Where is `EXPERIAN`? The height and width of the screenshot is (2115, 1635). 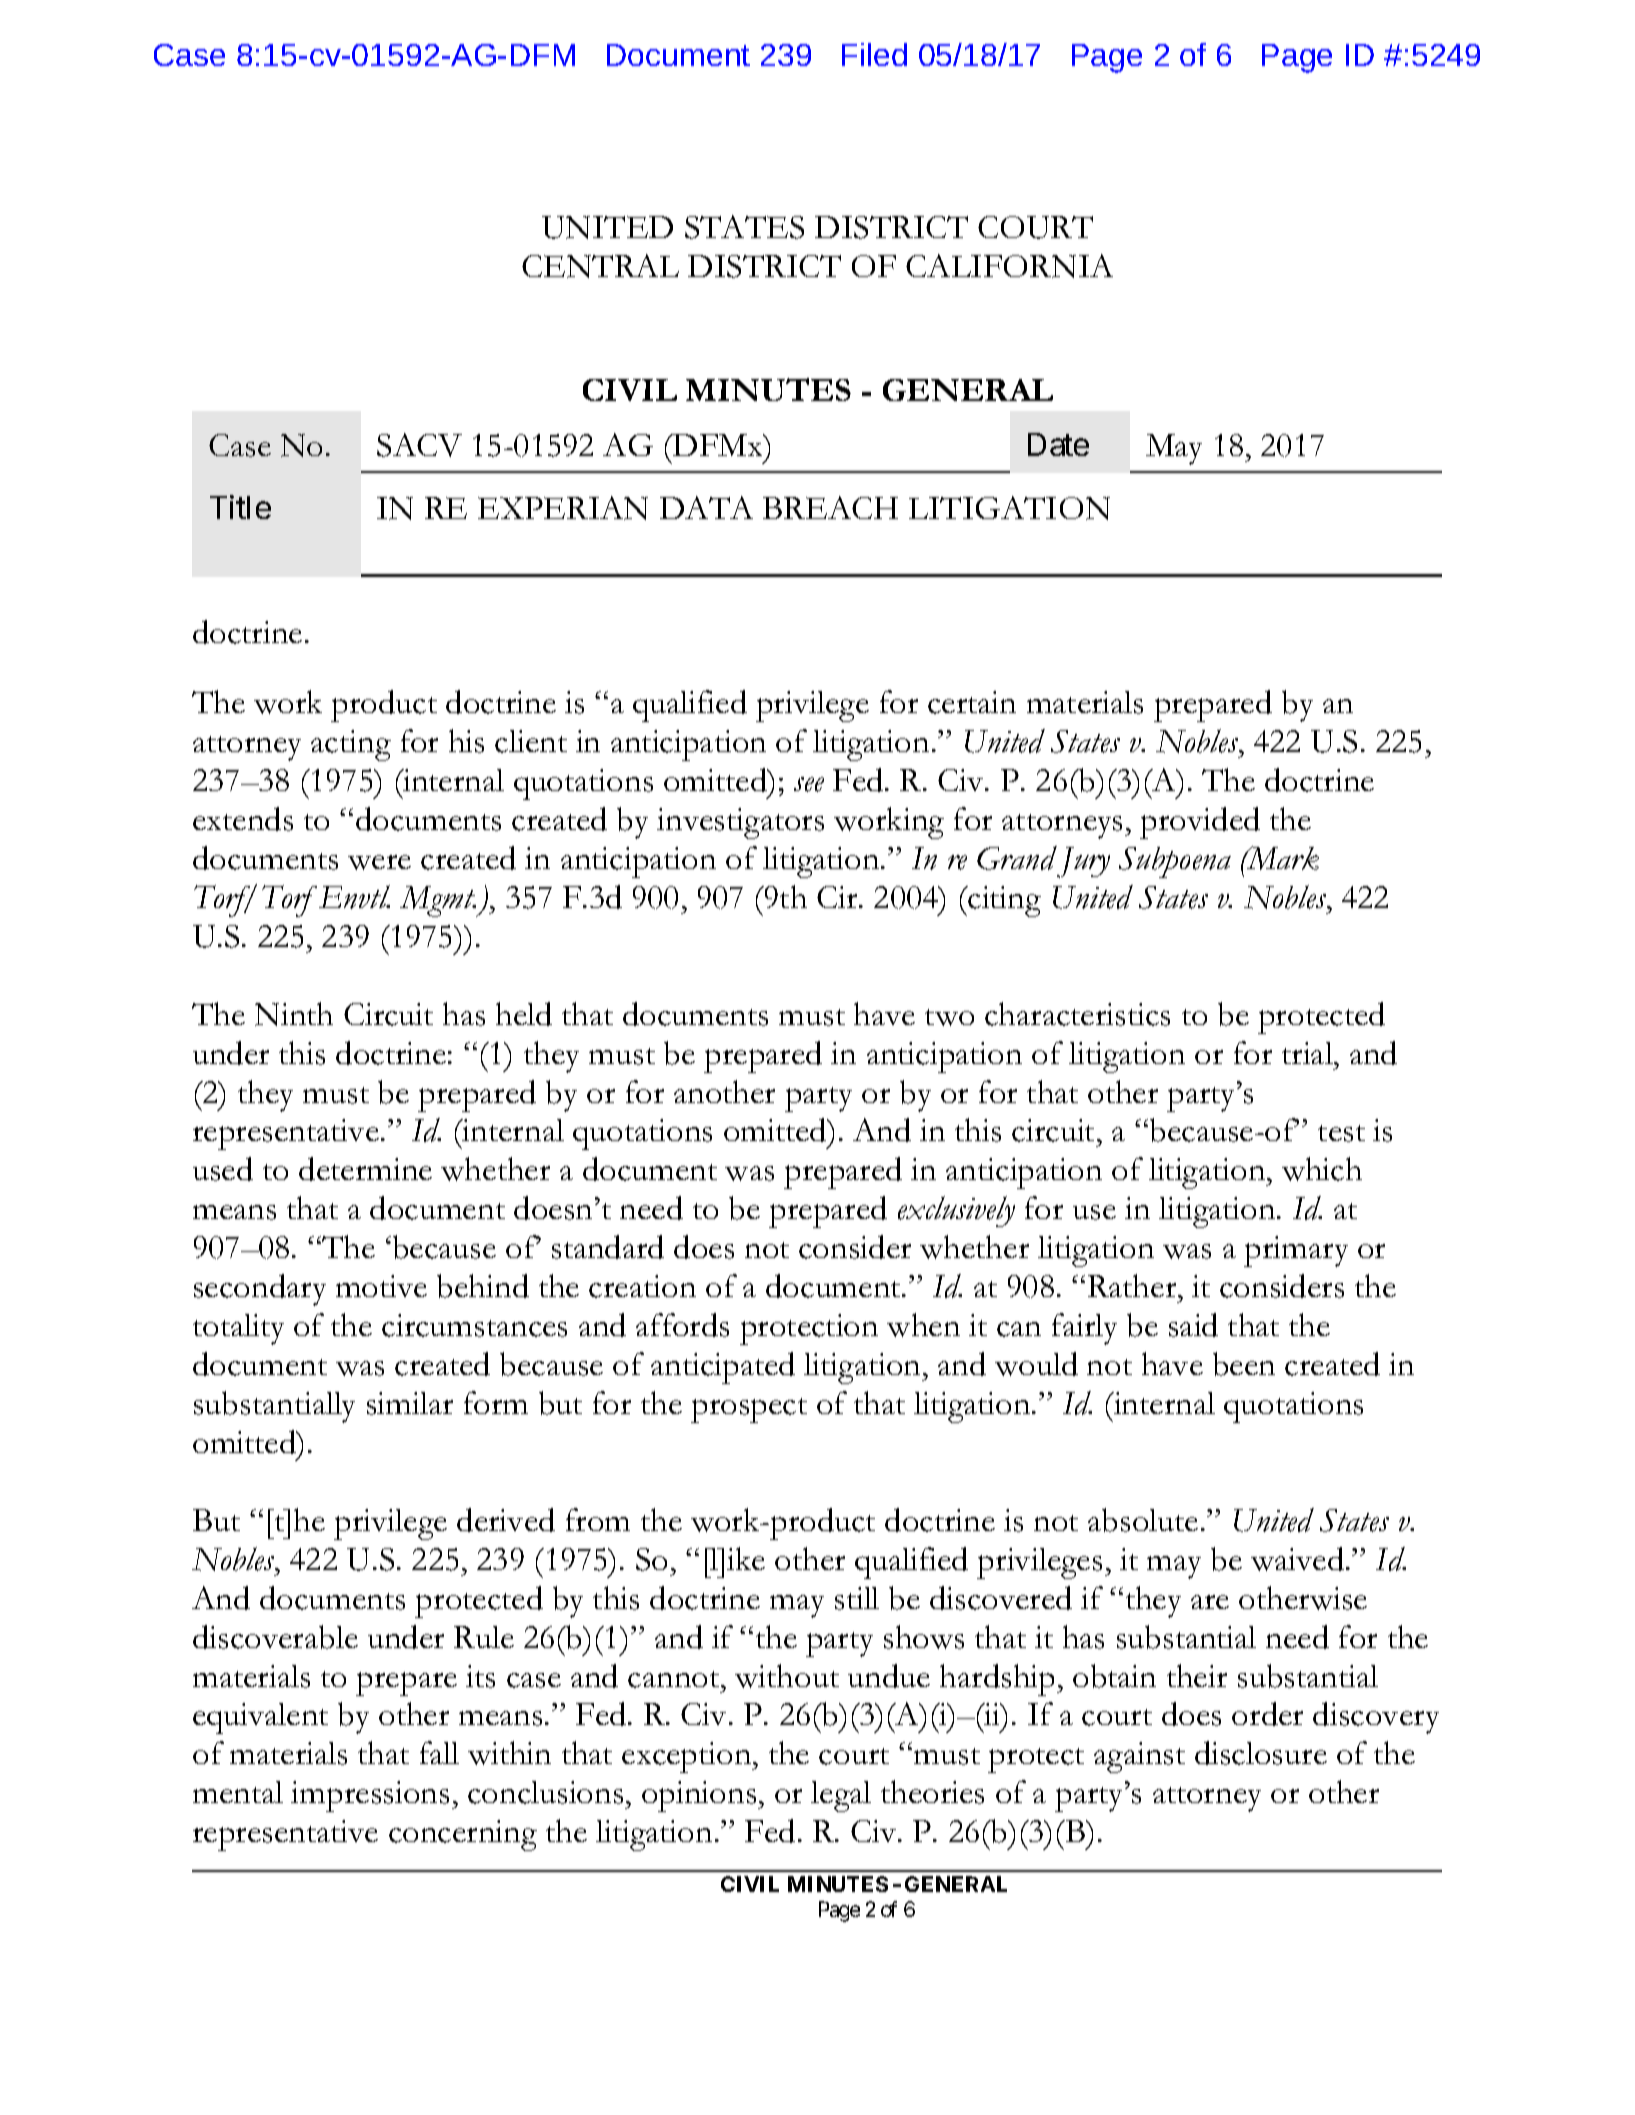 EXPERIAN is located at coordinates (563, 508).
